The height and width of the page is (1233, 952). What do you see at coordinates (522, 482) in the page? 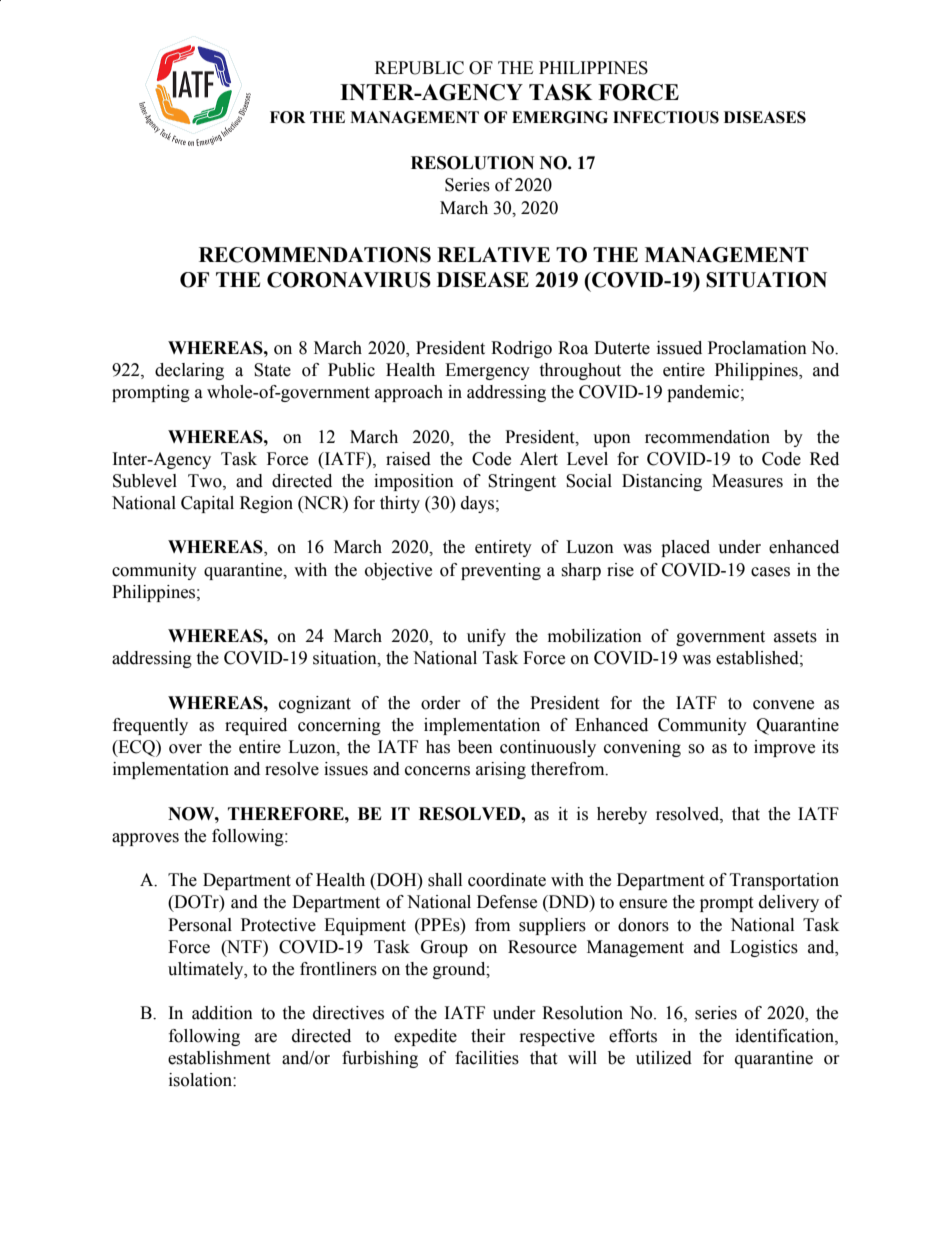
I see `Stringent` at bounding box center [522, 482].
